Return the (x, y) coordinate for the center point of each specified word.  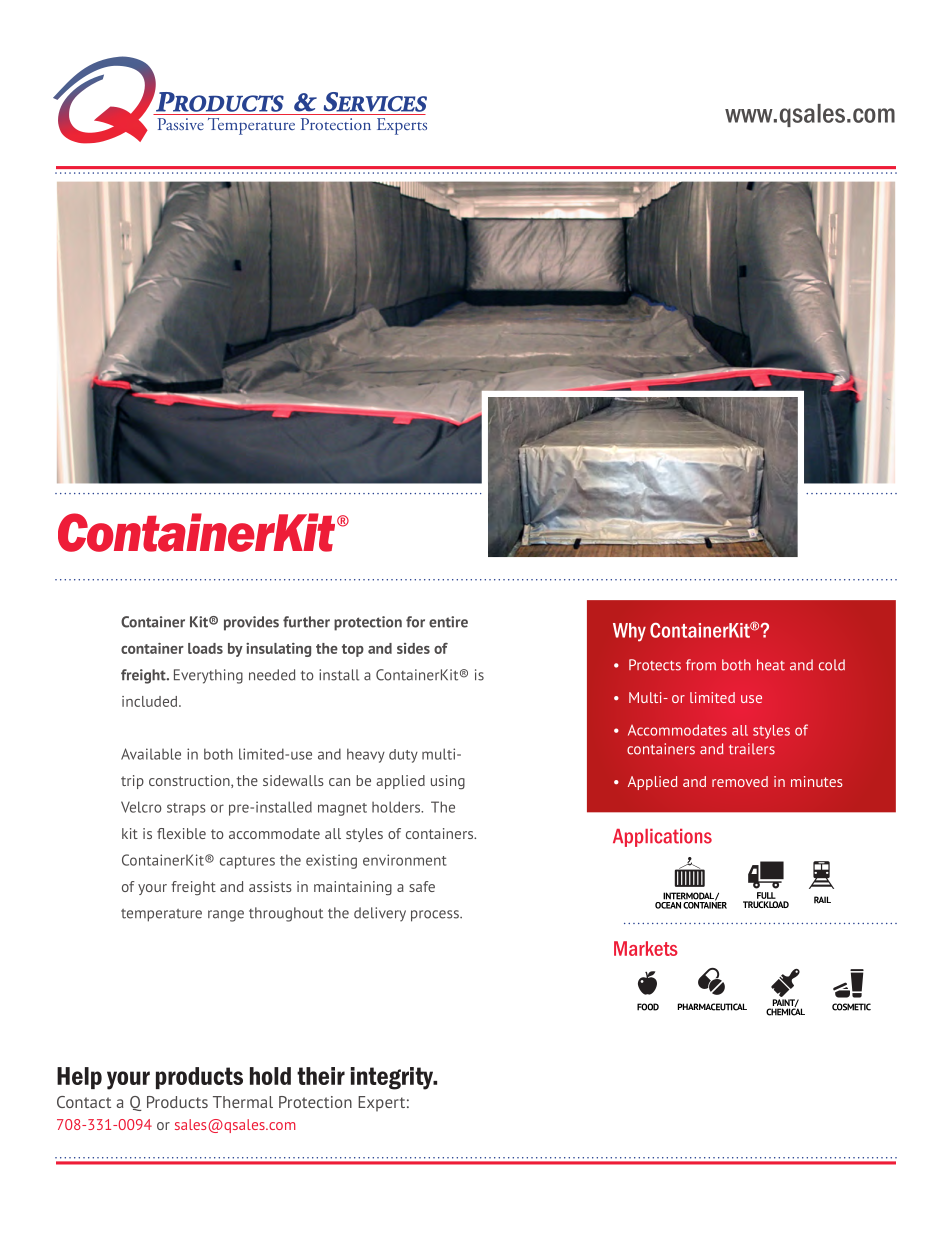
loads (205, 648)
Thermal (243, 1102)
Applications (662, 838)
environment (405, 860)
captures (247, 862)
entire (448, 622)
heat (771, 665)
